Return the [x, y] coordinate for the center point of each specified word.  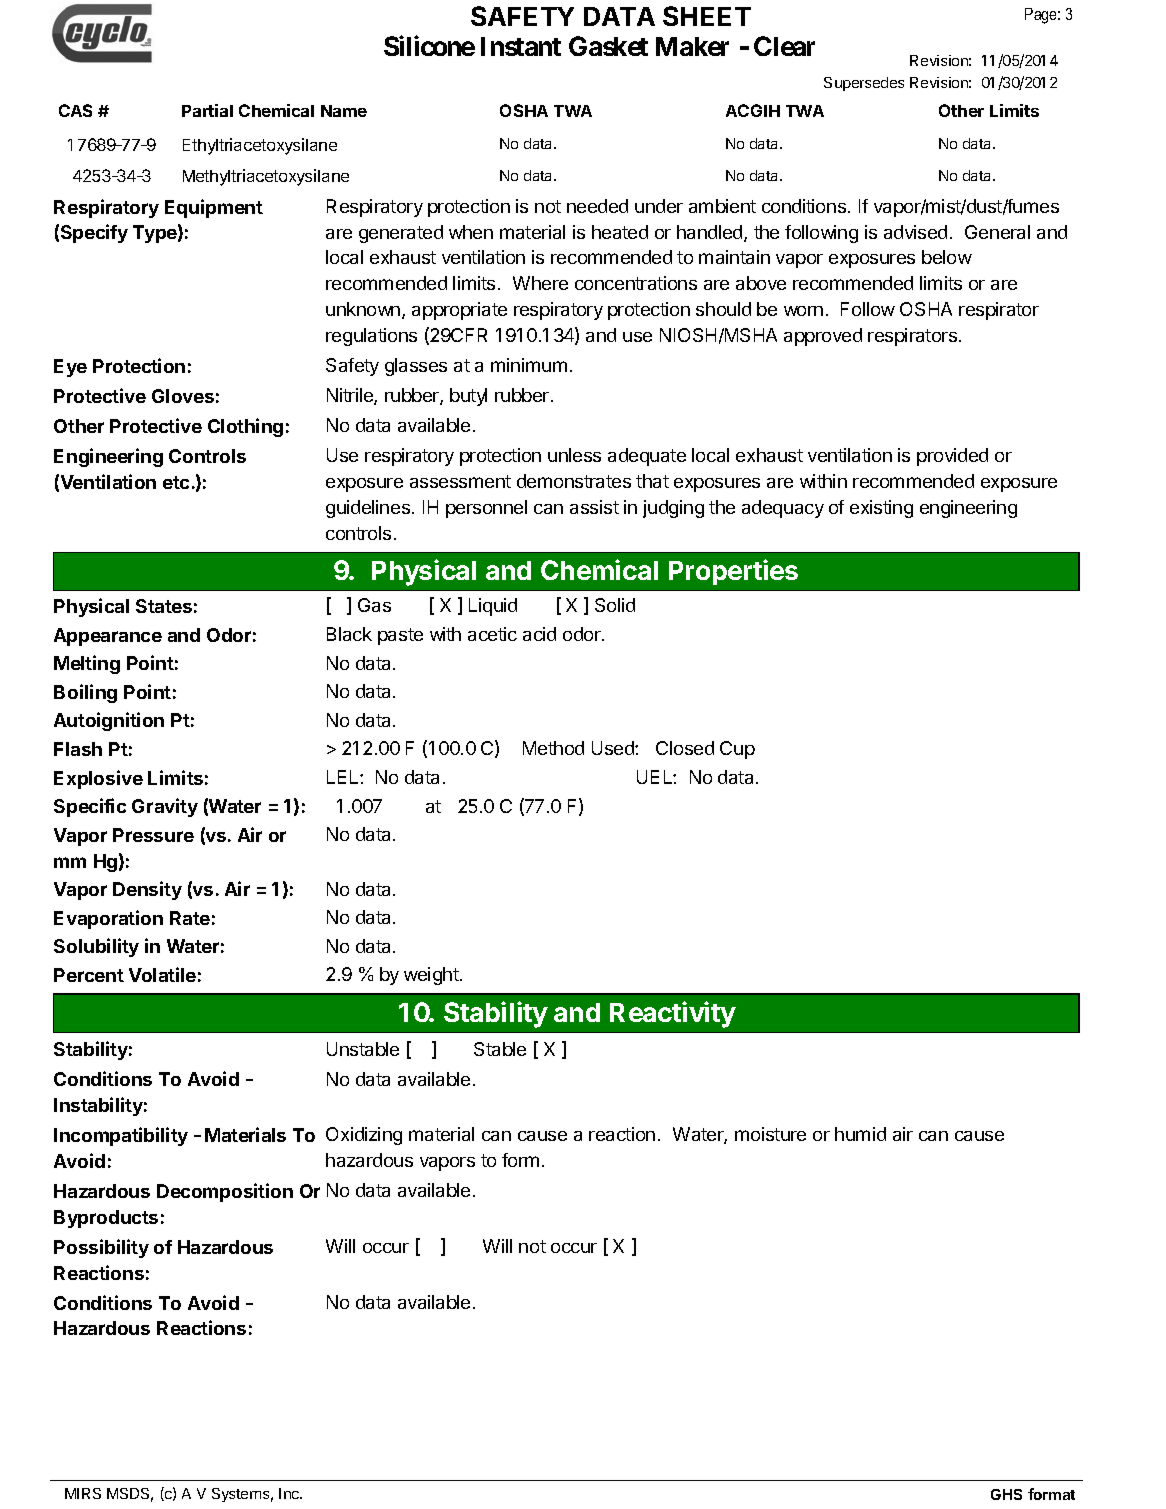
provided [952, 457]
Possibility [101, 1248]
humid [860, 1134]
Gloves [183, 396]
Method [553, 748]
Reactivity [673, 1014]
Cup [737, 750]
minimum [529, 365]
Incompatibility [121, 1136]
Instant [521, 46]
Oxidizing [364, 1136]
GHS [1006, 1494]
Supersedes [864, 84]
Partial [207, 110]
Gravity [165, 807]
